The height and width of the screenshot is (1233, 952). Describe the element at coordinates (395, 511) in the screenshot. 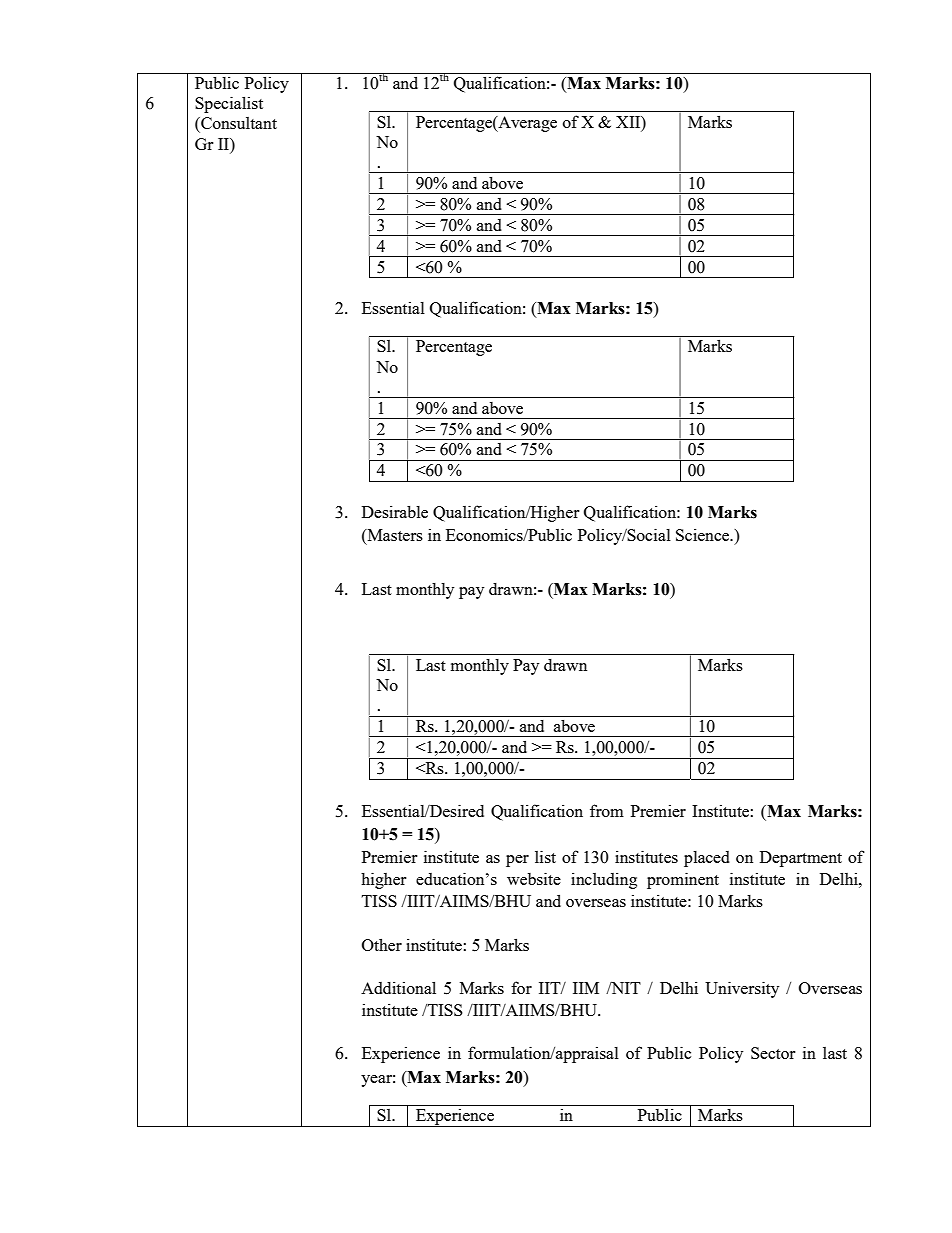

I see `Desirable` at that location.
